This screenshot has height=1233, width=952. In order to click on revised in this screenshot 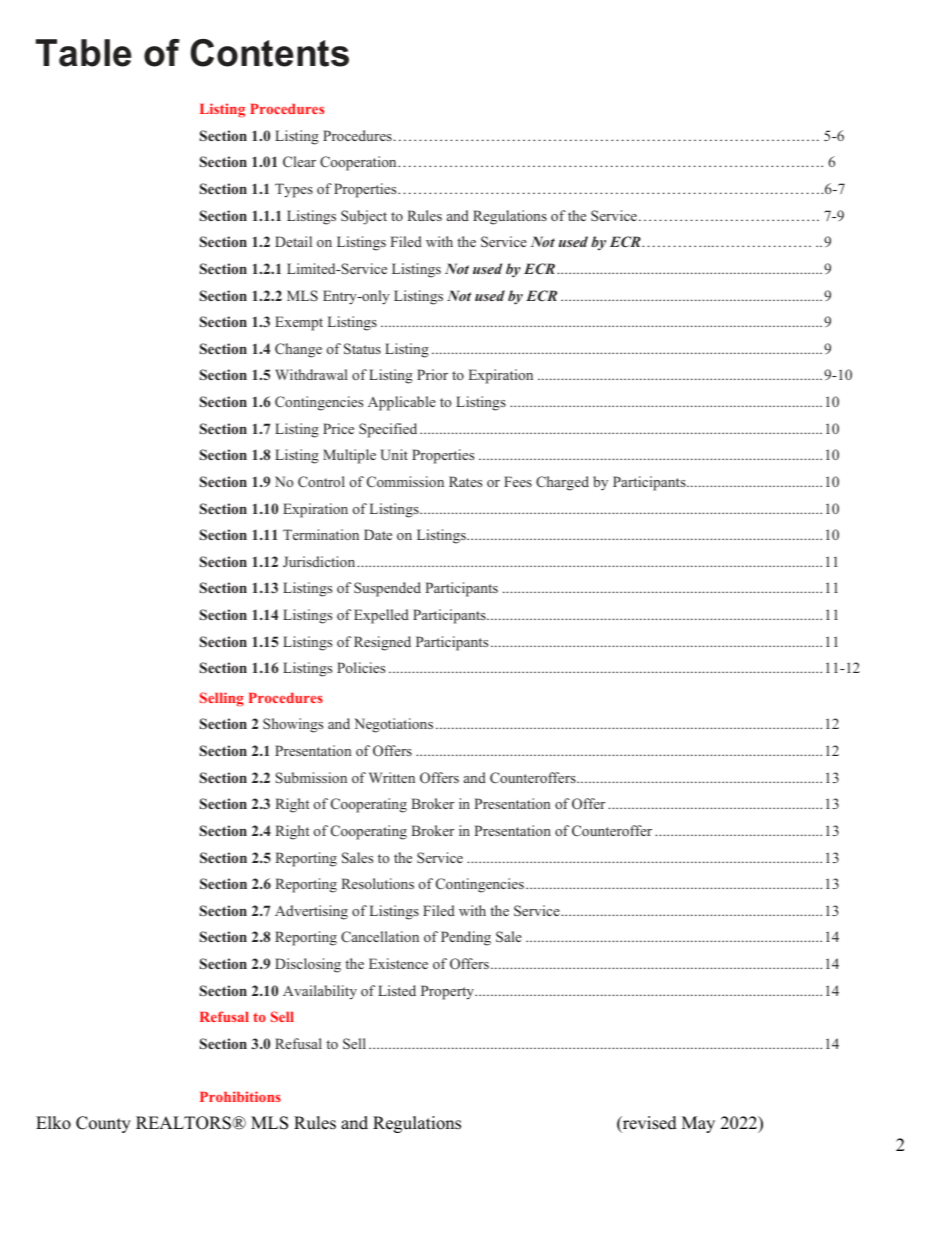, I will do `click(649, 1124)`.
